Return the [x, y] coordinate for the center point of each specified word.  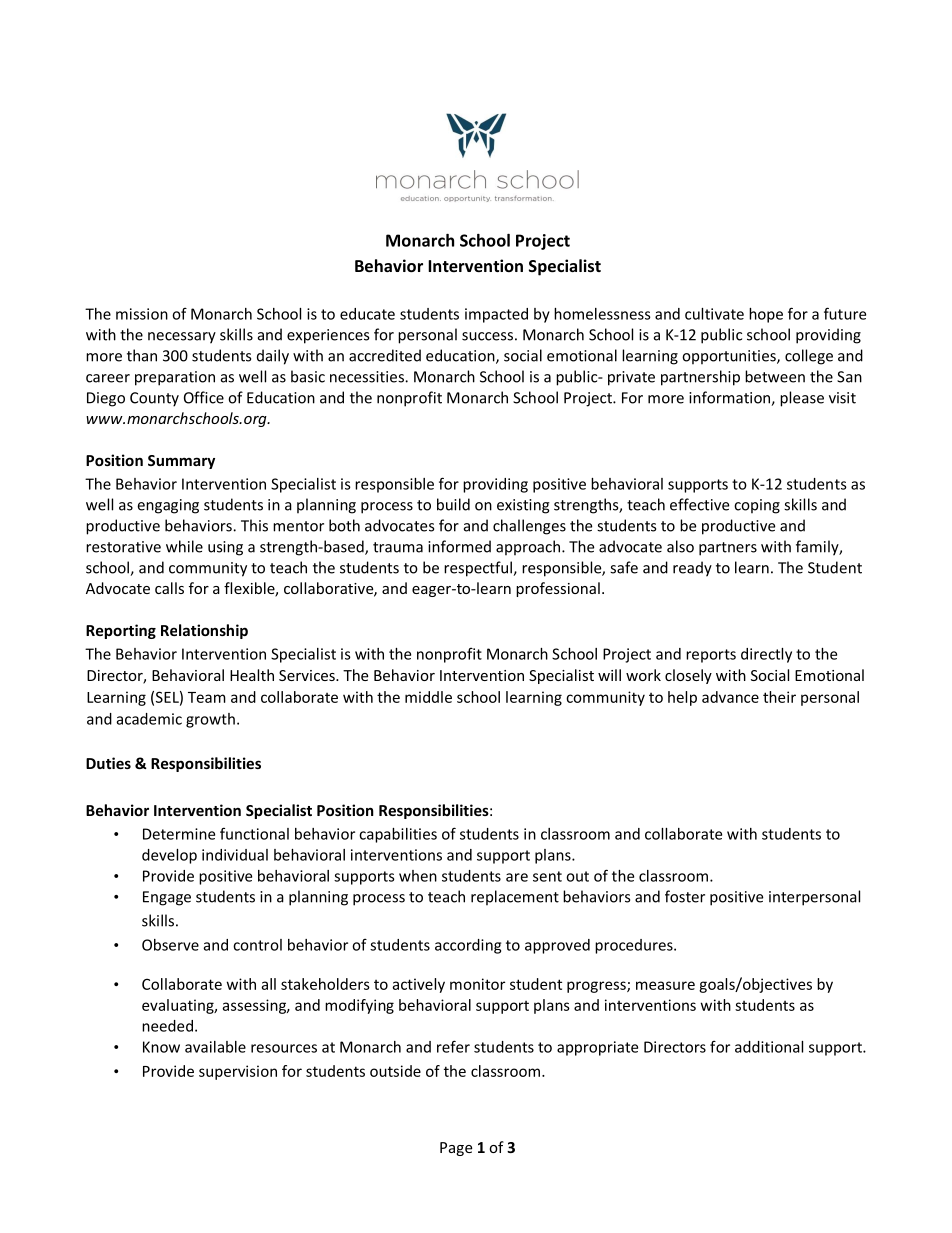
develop [169, 856]
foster [685, 896]
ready [692, 569]
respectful [479, 569]
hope [766, 315]
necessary [182, 338]
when [418, 876]
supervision [238, 1072]
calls [169, 588]
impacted [496, 315]
